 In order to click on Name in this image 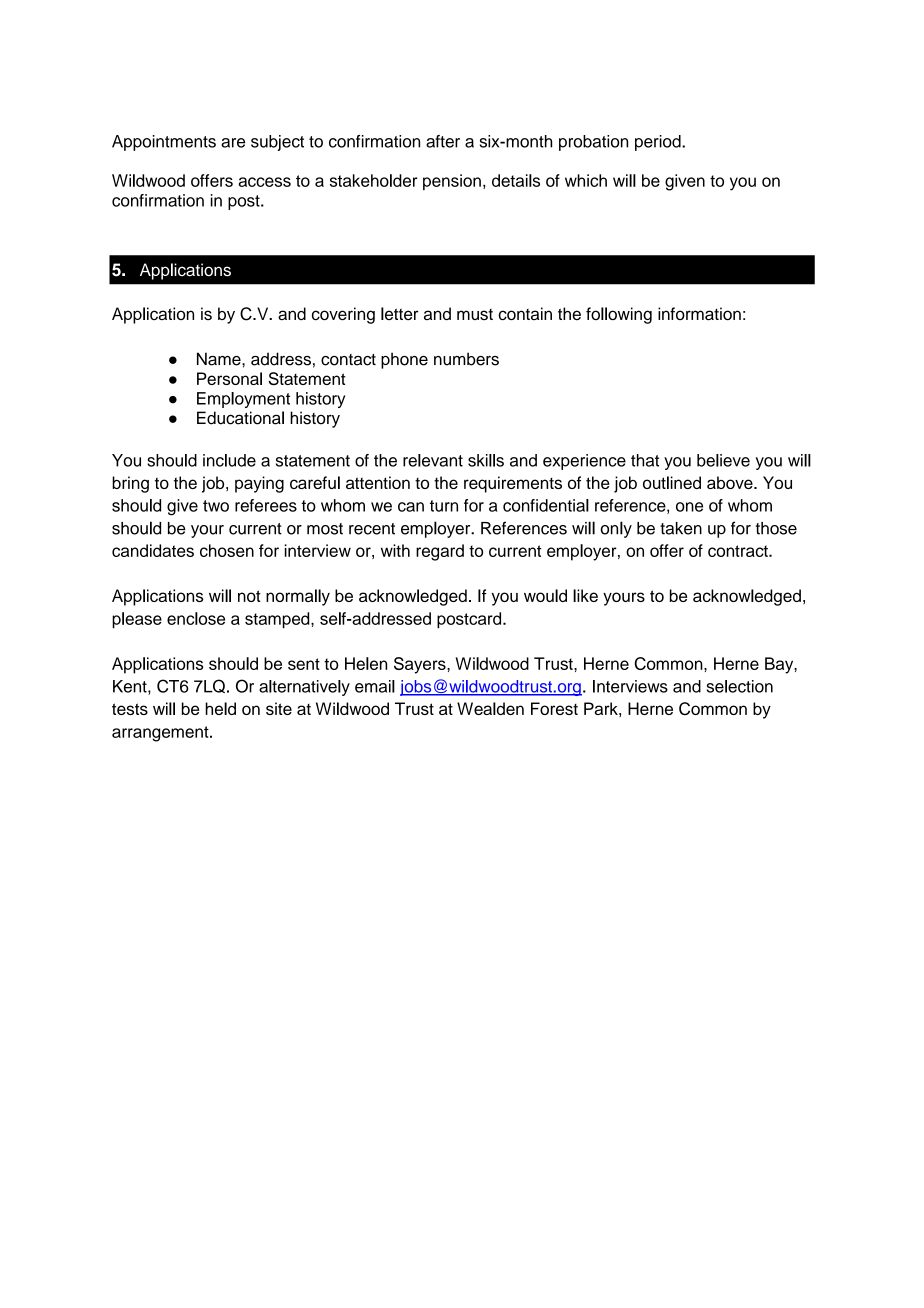, I will do `click(220, 359)`.
